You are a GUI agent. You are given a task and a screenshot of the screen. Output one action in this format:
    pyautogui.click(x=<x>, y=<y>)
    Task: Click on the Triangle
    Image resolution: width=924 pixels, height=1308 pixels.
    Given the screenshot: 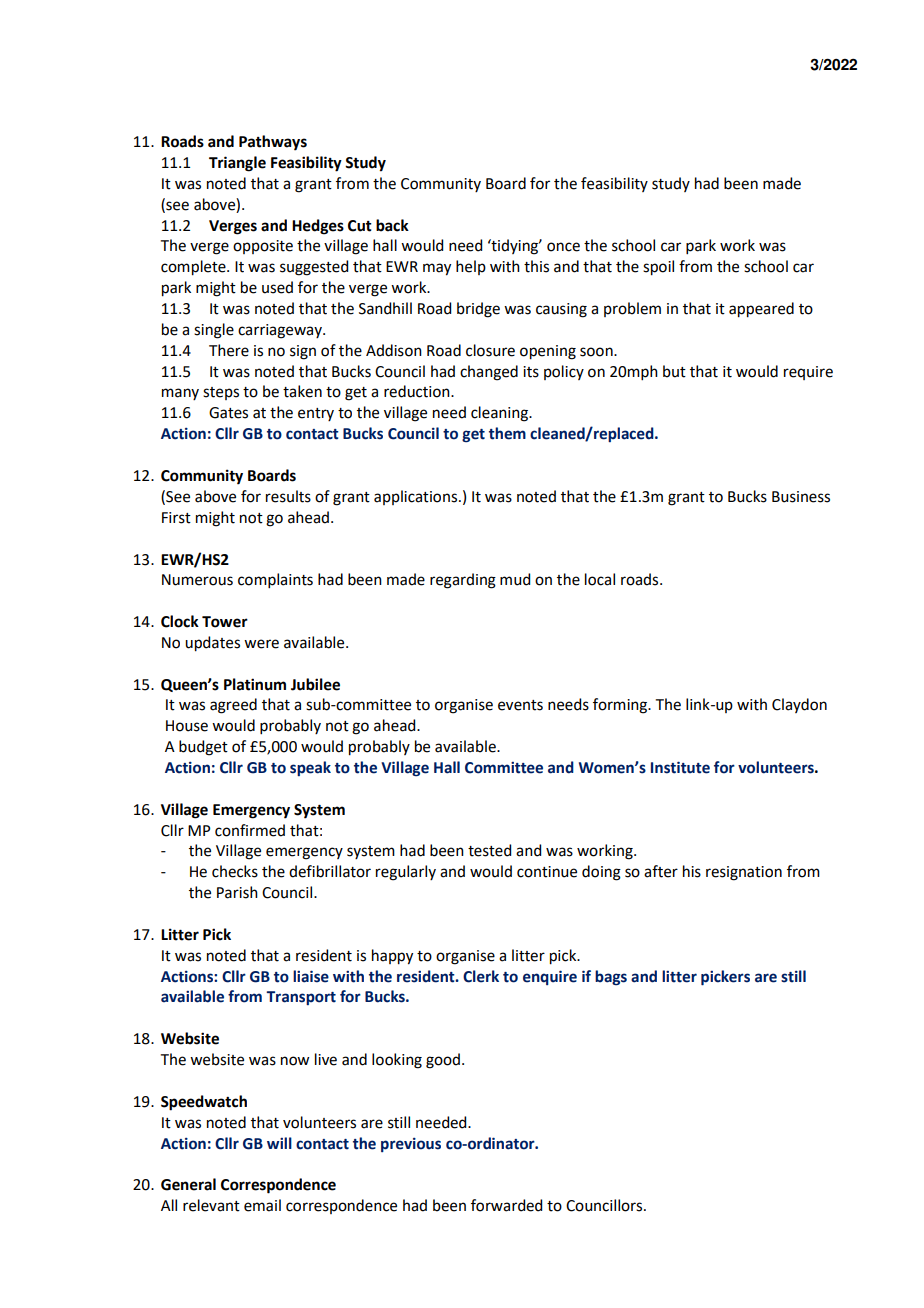 What is the action you would take?
    pyautogui.click(x=237, y=164)
